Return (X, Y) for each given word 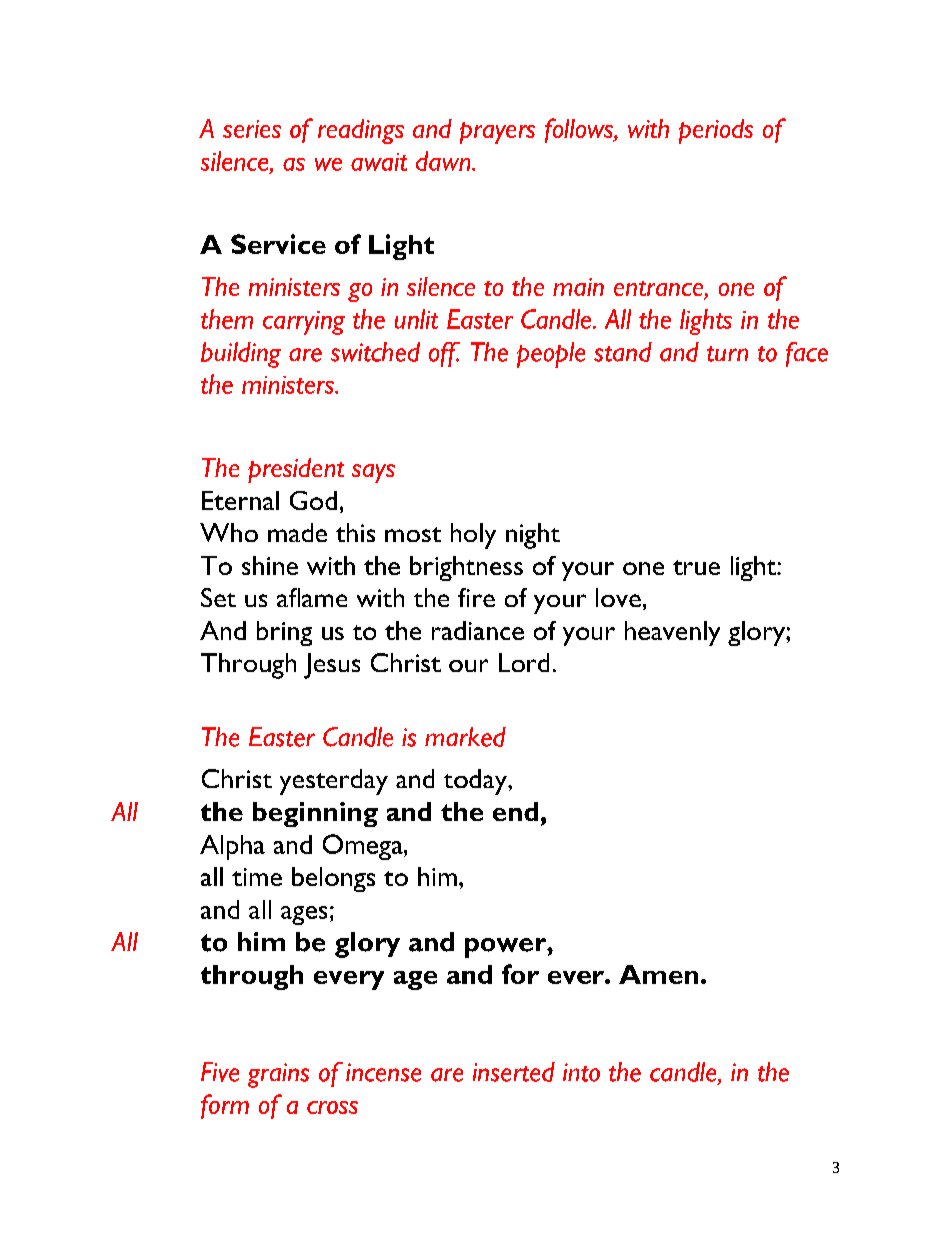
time (257, 877)
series (252, 129)
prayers (497, 133)
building (241, 355)
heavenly (672, 633)
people (551, 355)
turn (727, 354)
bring (284, 633)
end (515, 811)
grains (278, 1075)
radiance (478, 630)
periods (716, 131)
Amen (658, 974)
